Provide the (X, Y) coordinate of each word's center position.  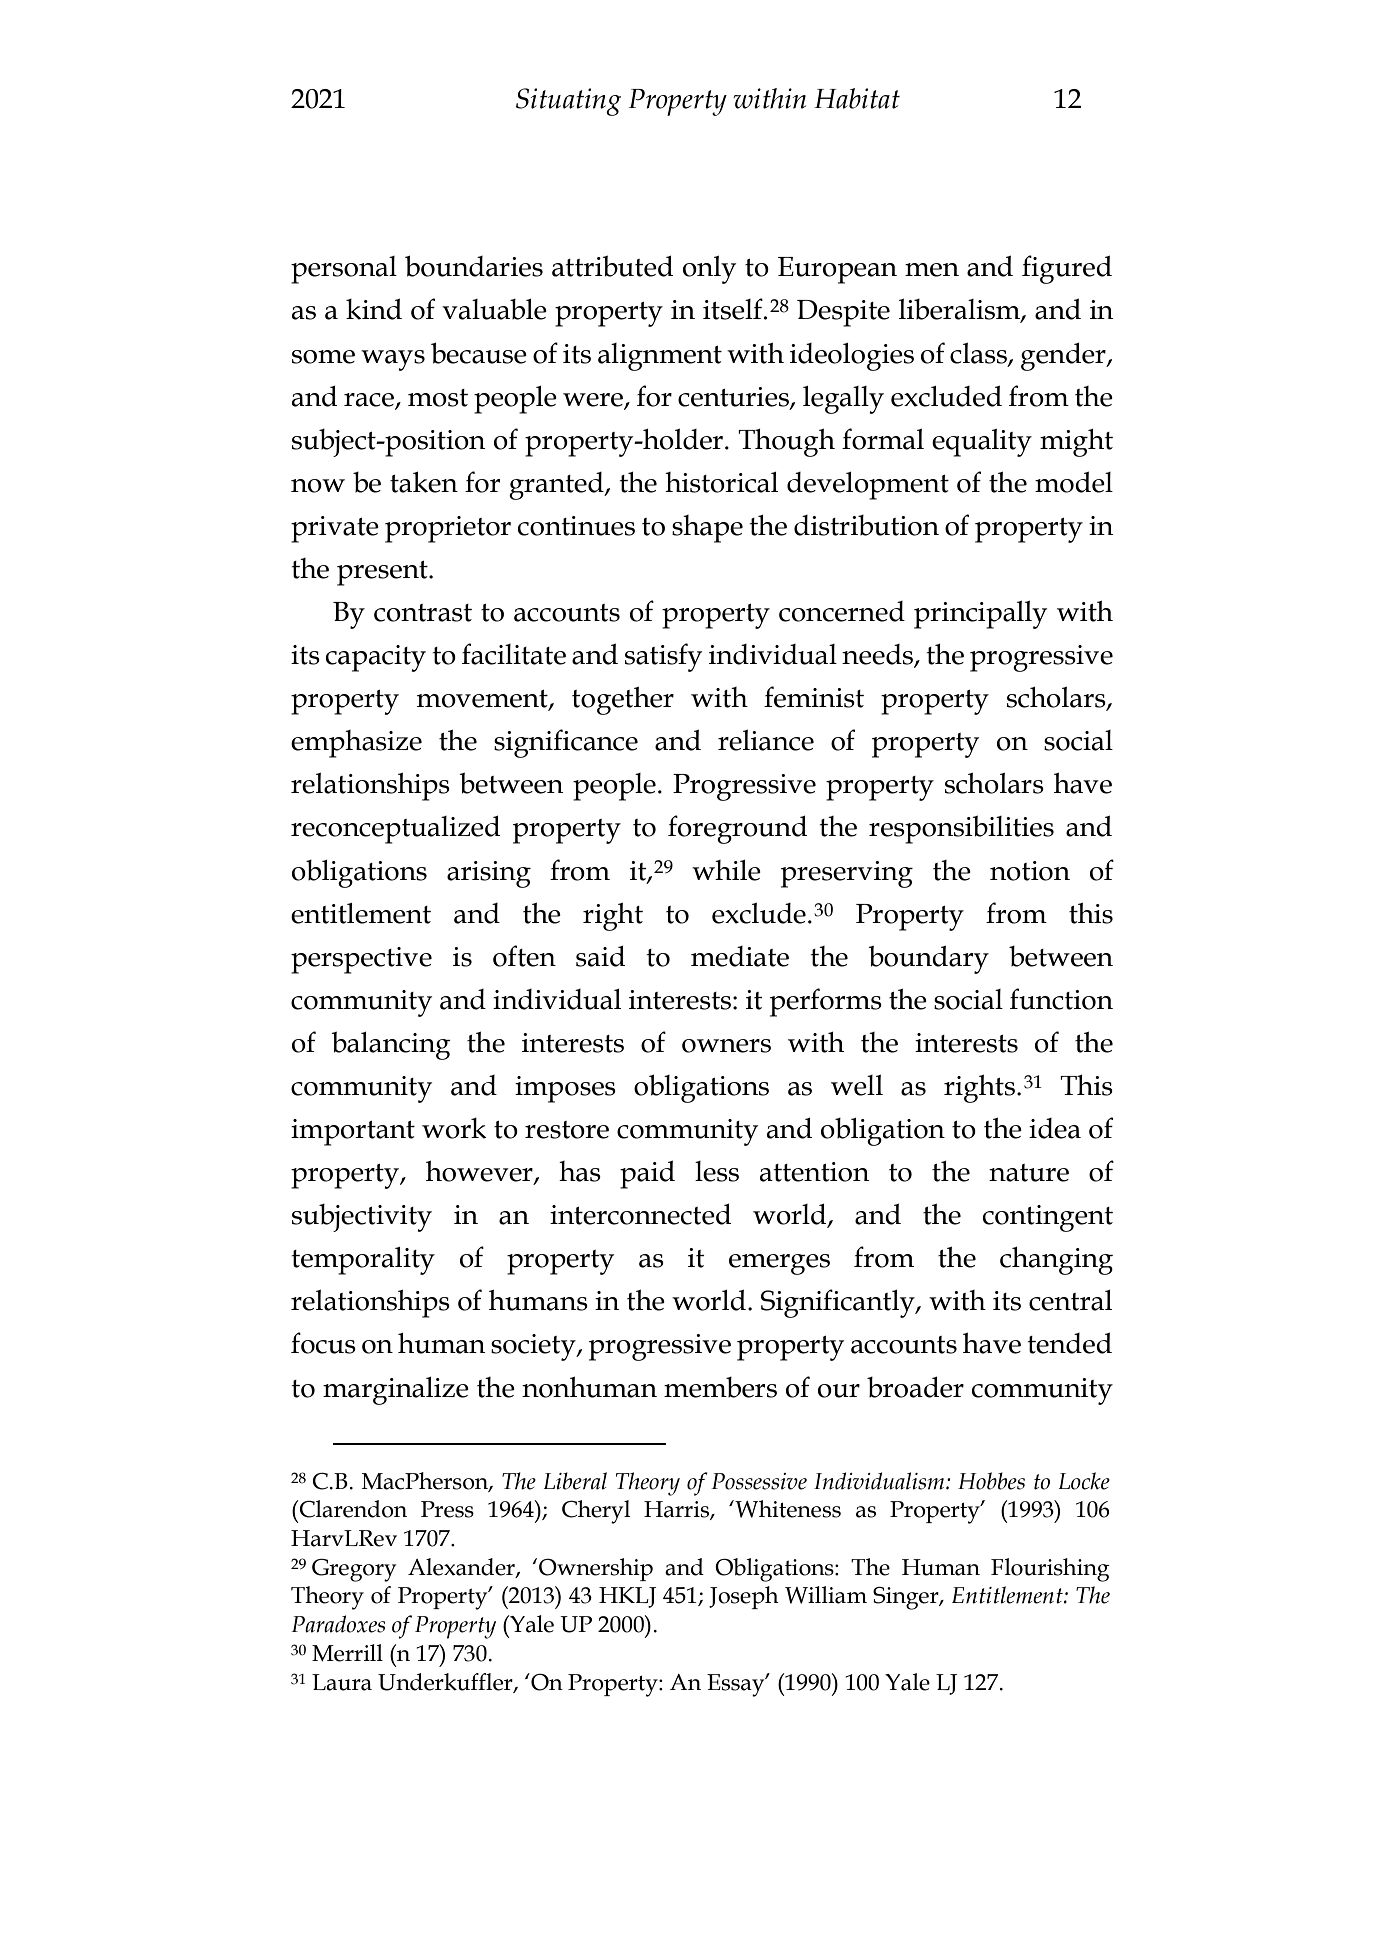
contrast (423, 613)
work (454, 1128)
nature (1029, 1173)
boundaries (474, 266)
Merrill (347, 1653)
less (717, 1171)
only (709, 270)
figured (1067, 269)
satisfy (663, 657)
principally (980, 615)
